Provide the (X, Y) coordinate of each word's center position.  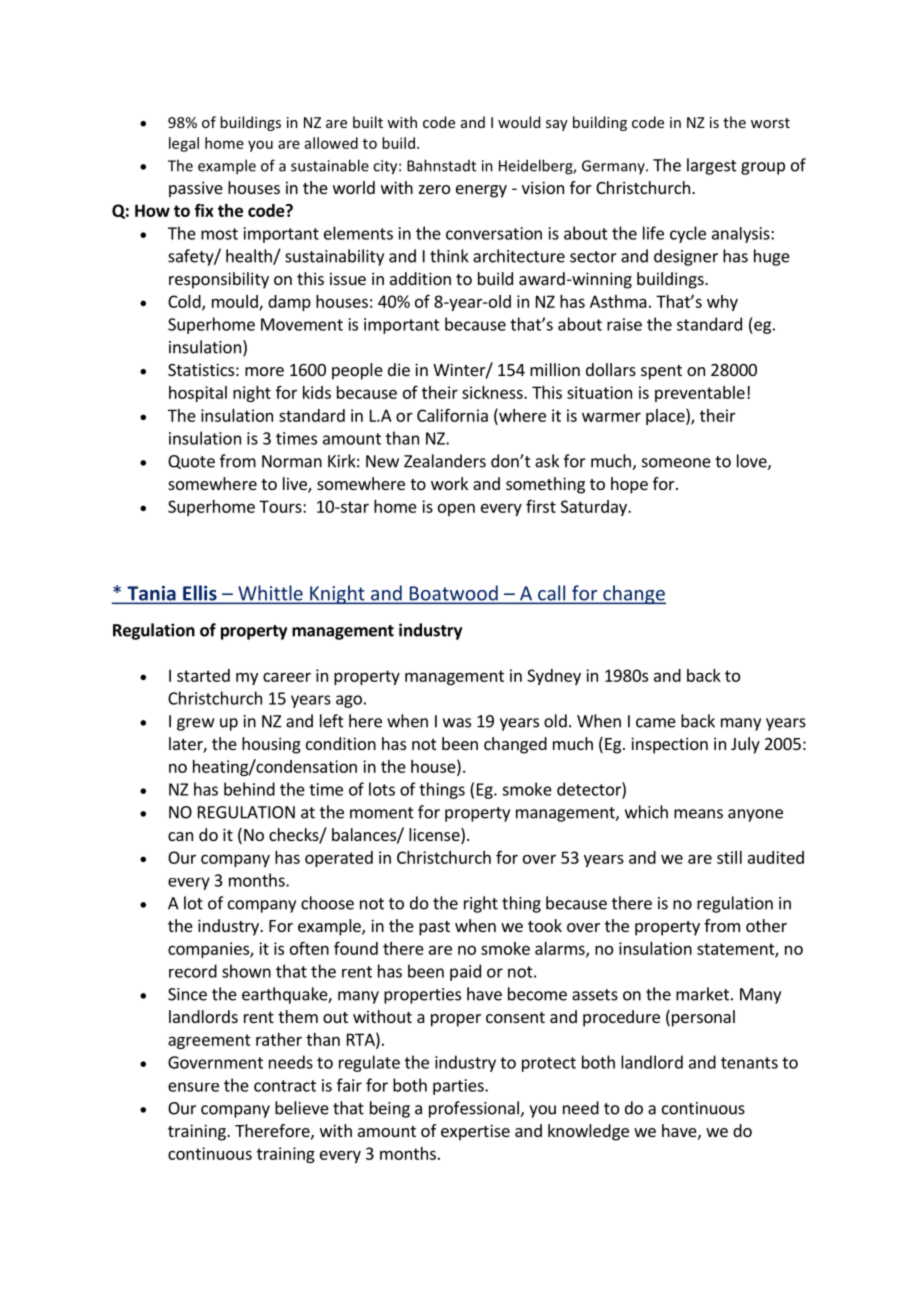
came (656, 723)
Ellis (200, 594)
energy (481, 191)
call (552, 594)
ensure (193, 1087)
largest (712, 166)
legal (184, 144)
